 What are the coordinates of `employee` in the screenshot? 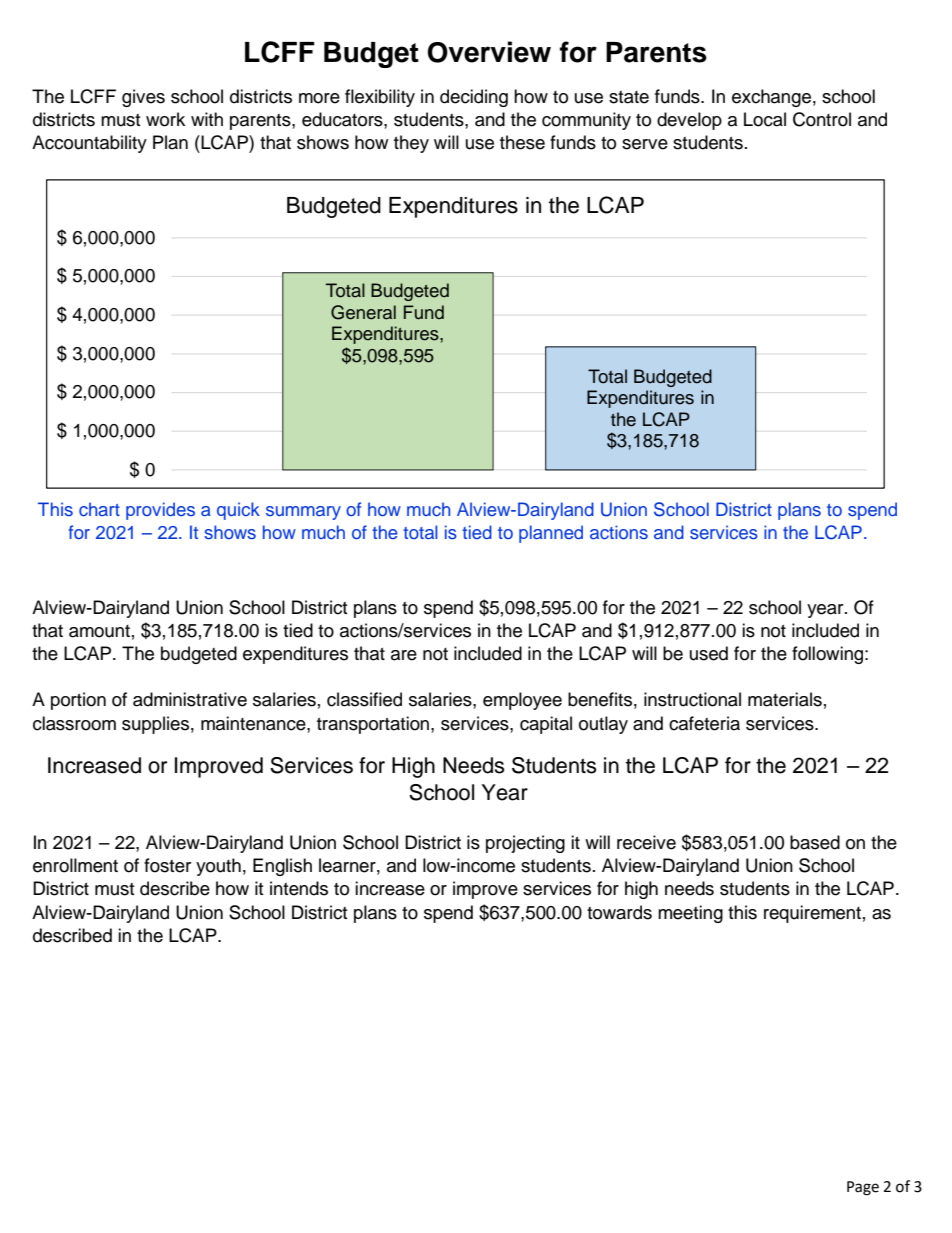 It's located at (522, 701).
